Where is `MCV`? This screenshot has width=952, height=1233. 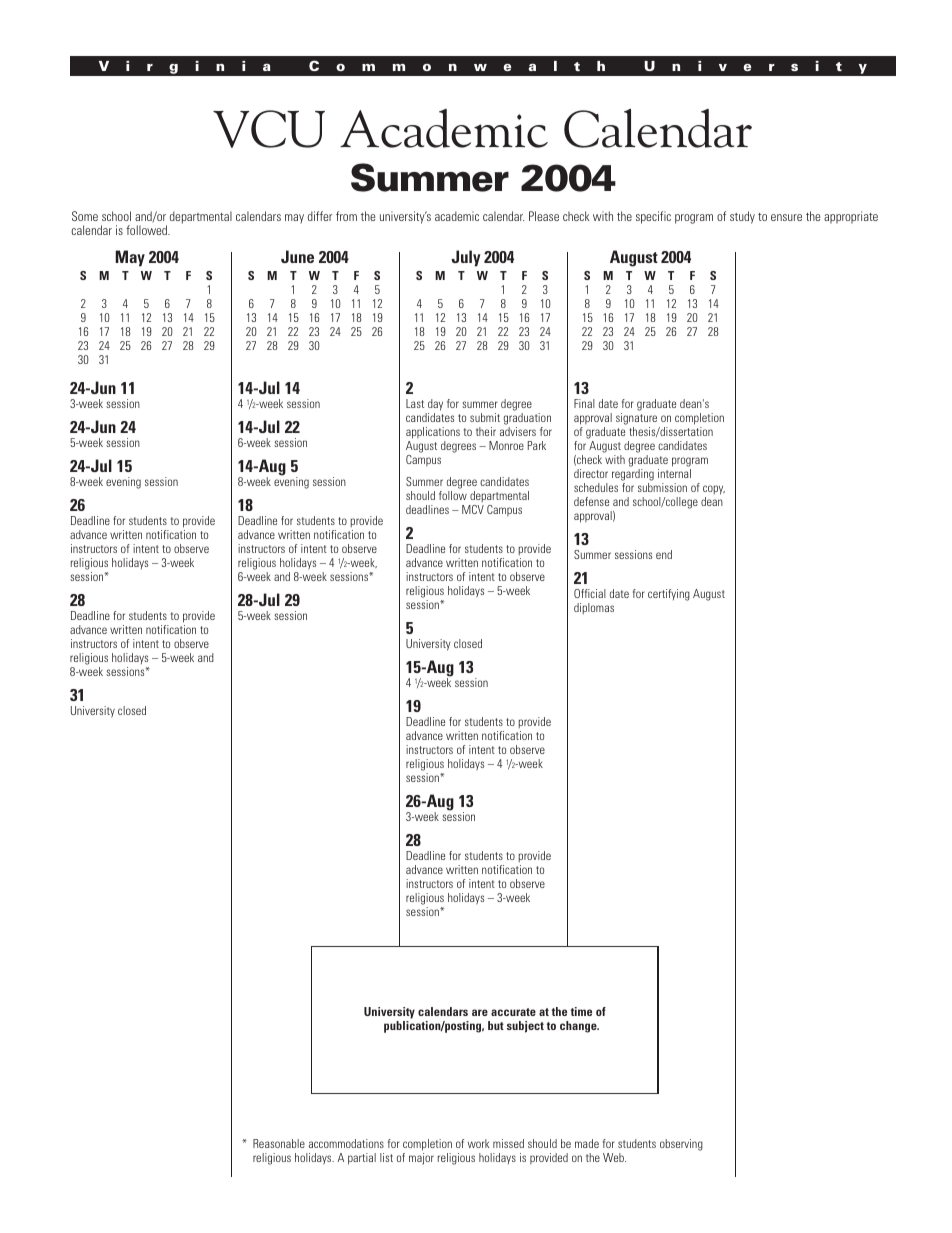
MCV is located at coordinates (473, 509).
